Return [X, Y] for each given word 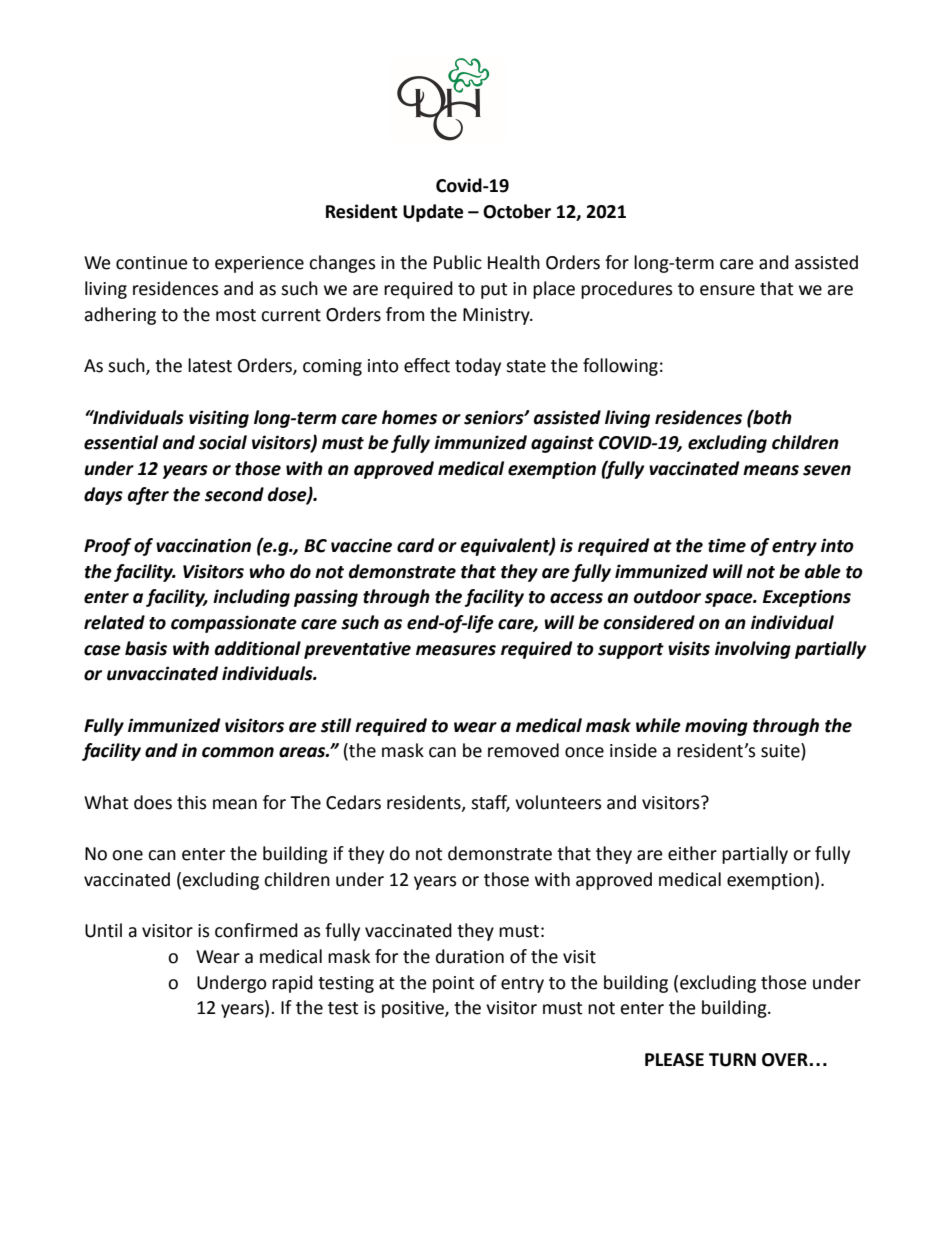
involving [753, 650]
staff [490, 803]
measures [456, 650]
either [692, 853]
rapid [292, 984]
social [223, 442]
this [192, 802]
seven [827, 470]
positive [414, 1009]
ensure [727, 290]
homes [409, 417]
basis [146, 648]
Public [458, 262]
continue [152, 263]
